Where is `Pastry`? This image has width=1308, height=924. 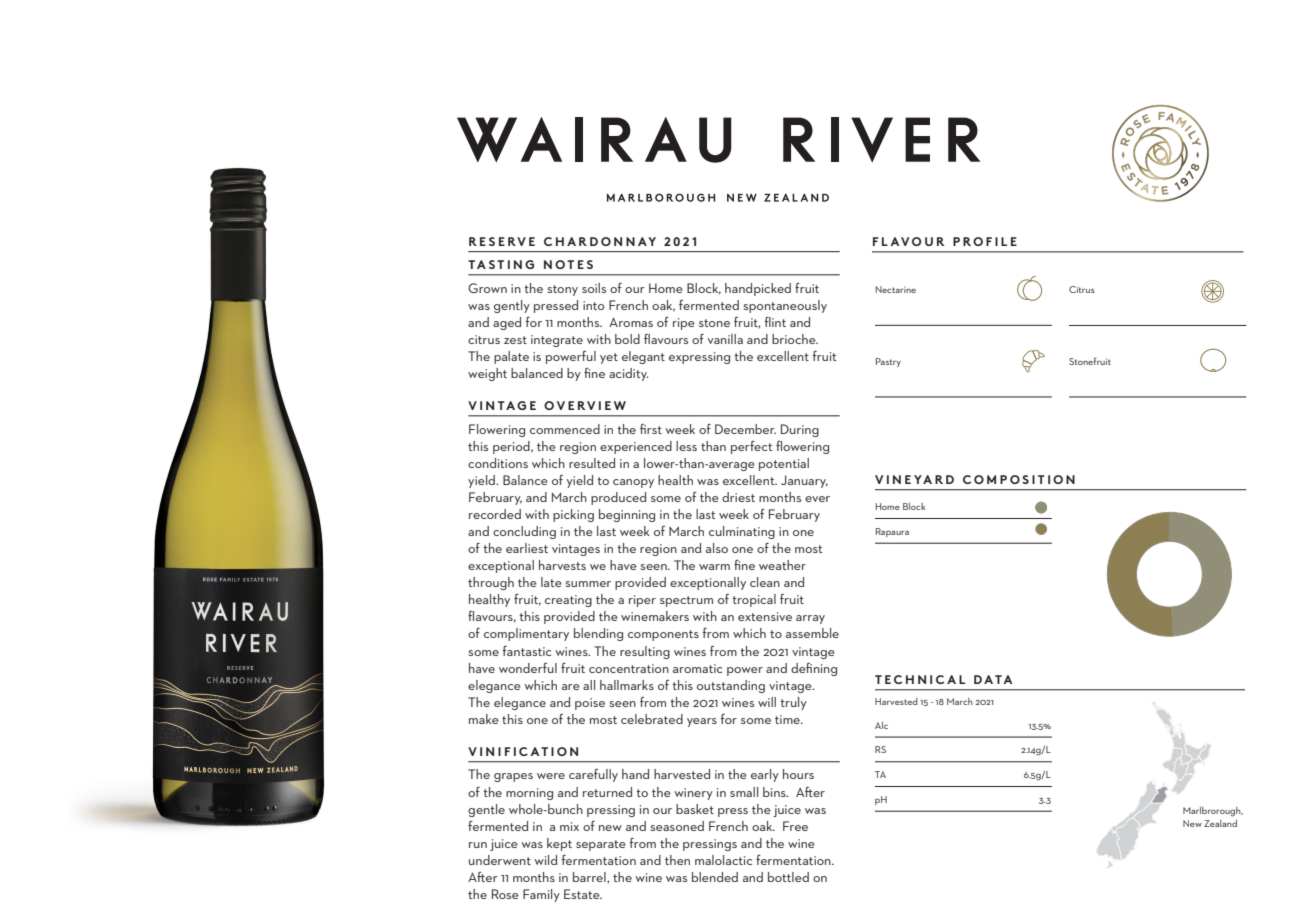
Pastry is located at coordinates (888, 362).
